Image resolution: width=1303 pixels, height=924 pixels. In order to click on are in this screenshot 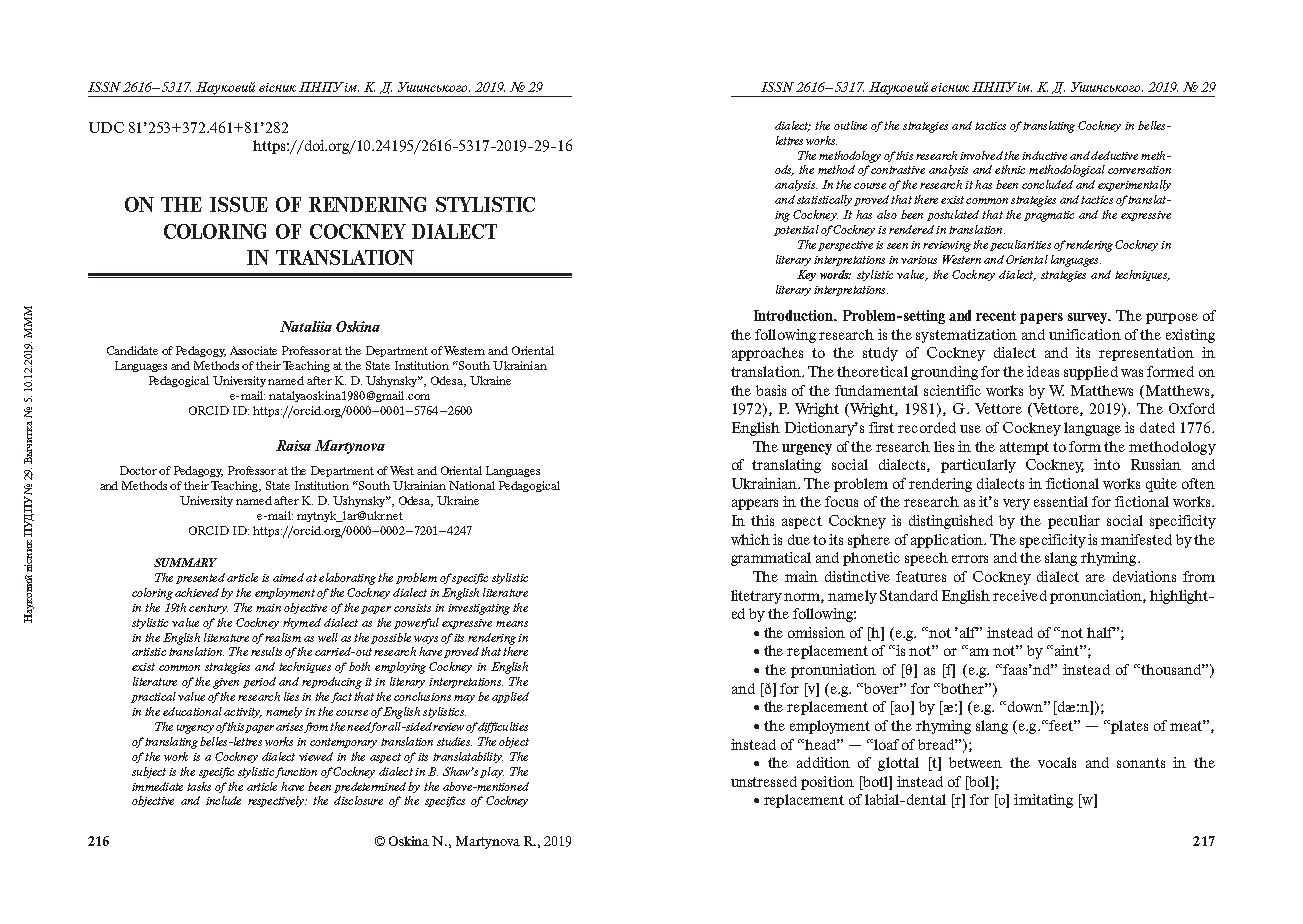, I will do `click(1095, 578)`.
